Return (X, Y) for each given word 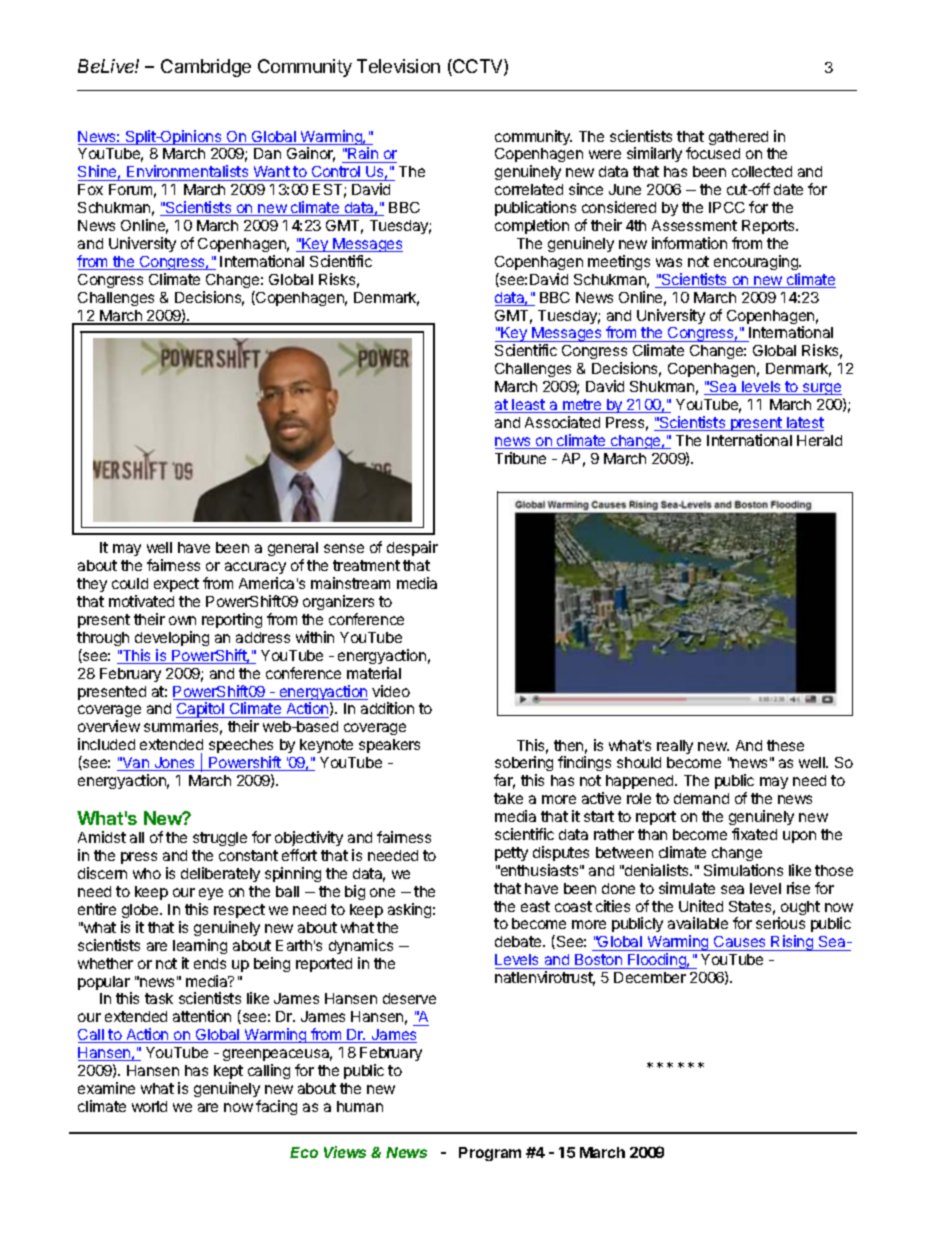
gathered (738, 138)
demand (701, 798)
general (293, 551)
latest (804, 424)
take (508, 798)
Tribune (520, 458)
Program (490, 1154)
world (149, 1106)
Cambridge (206, 68)
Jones (175, 764)
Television (398, 66)
